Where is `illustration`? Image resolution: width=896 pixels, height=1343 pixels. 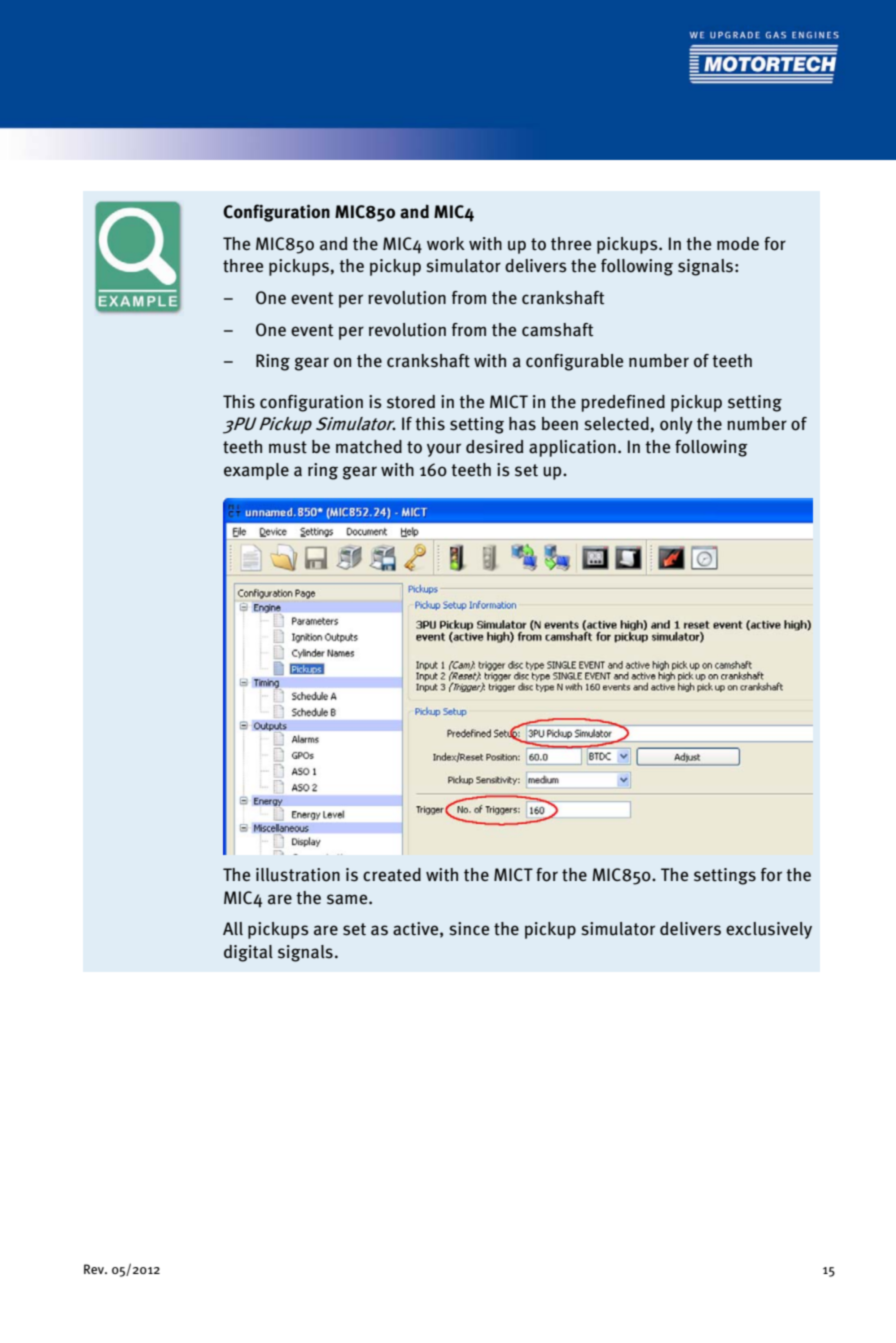
illustration is located at coordinates (298, 875).
